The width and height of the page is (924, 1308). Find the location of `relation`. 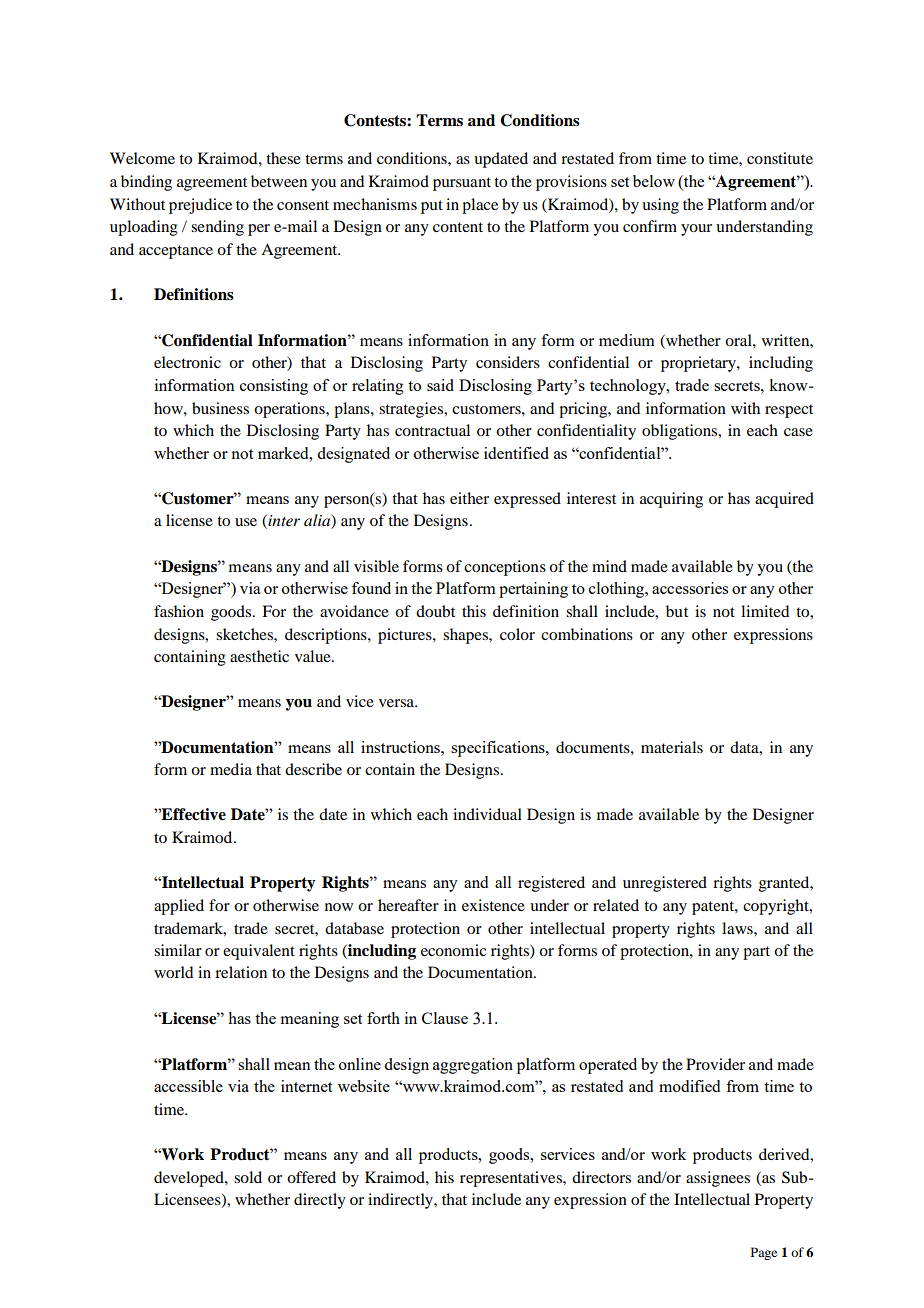

relation is located at coordinates (241, 972).
